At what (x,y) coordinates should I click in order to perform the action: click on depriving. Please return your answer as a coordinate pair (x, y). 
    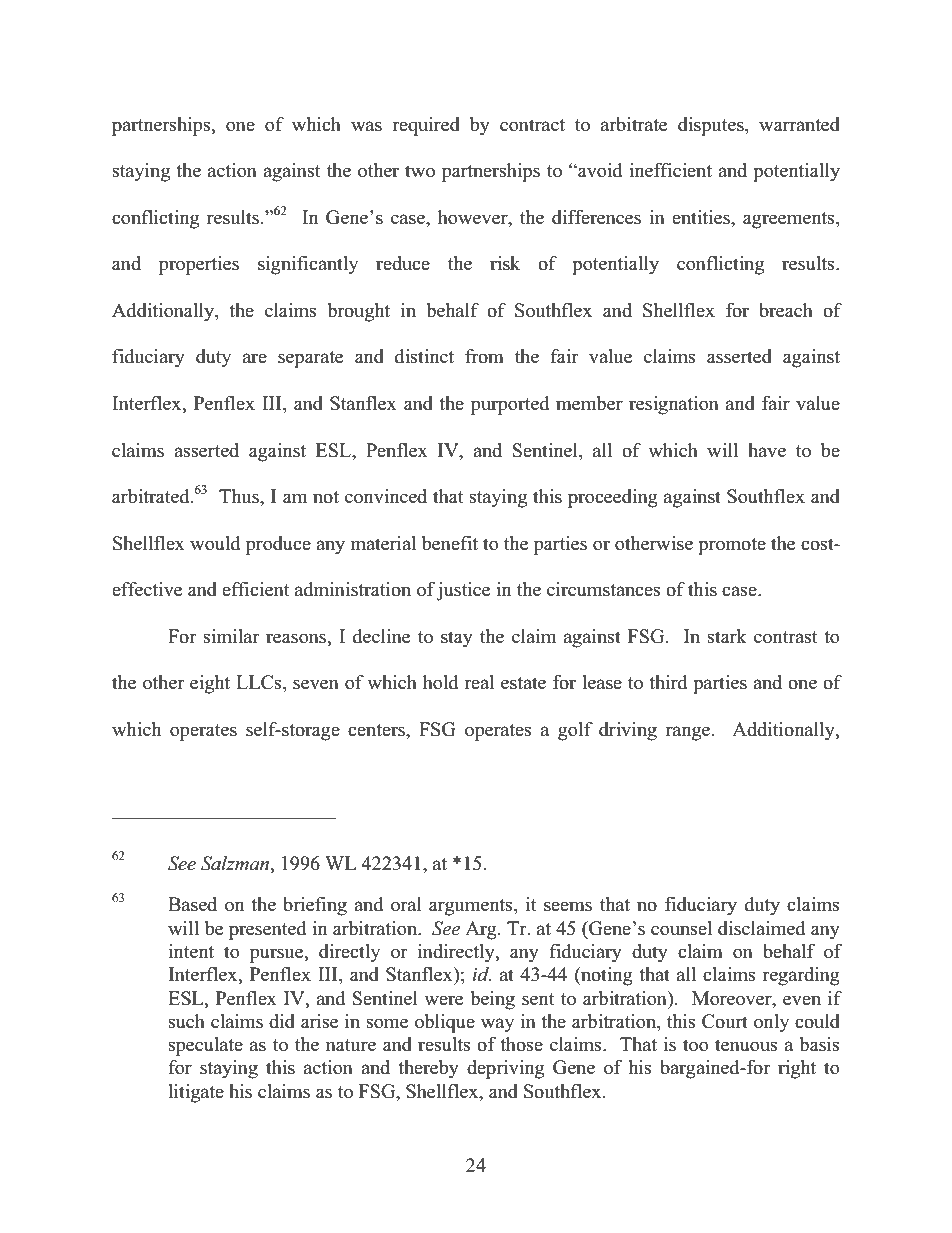
    Looking at the image, I should click on (505, 1069).
